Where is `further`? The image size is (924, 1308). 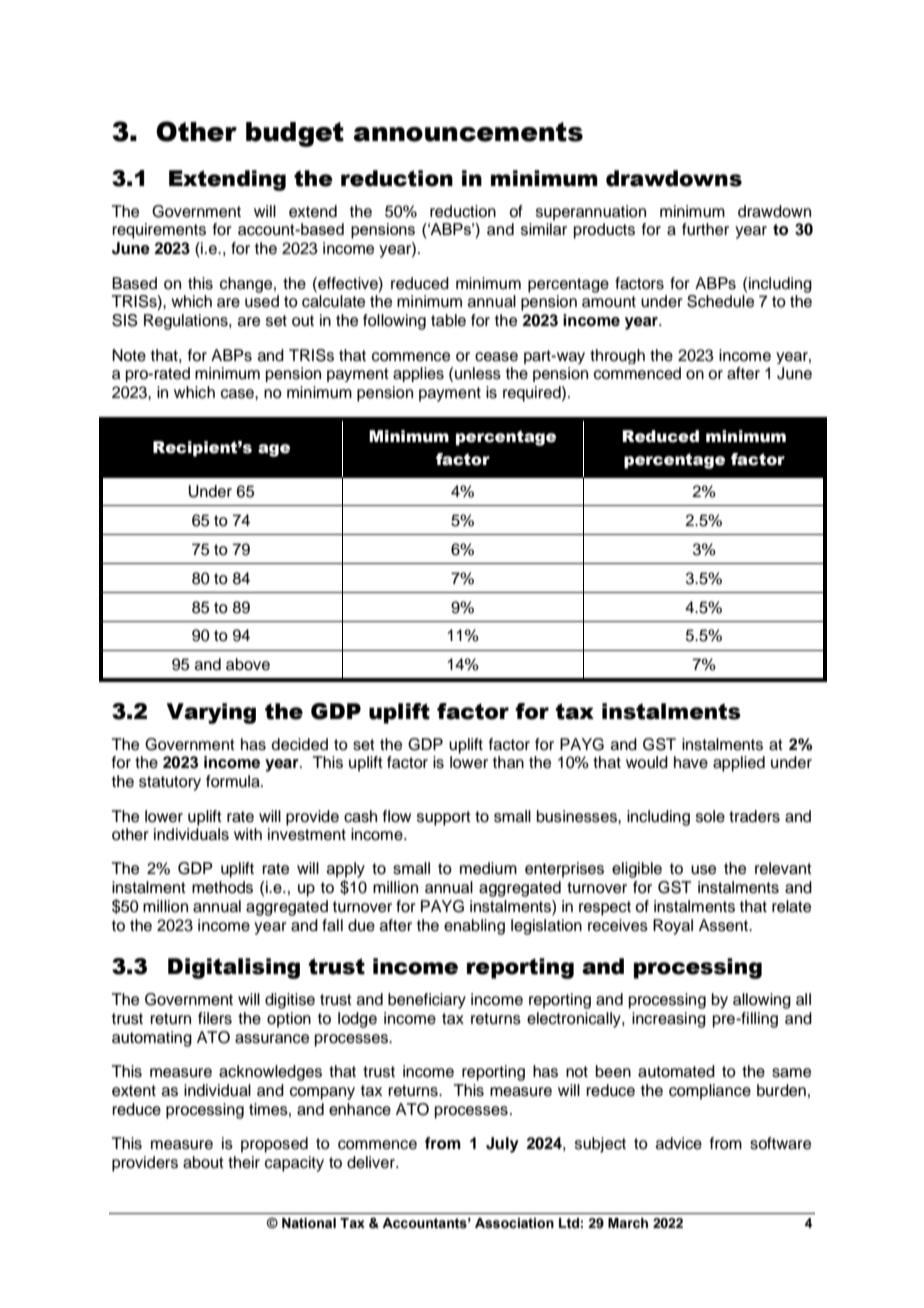
further is located at coordinates (705, 229).
